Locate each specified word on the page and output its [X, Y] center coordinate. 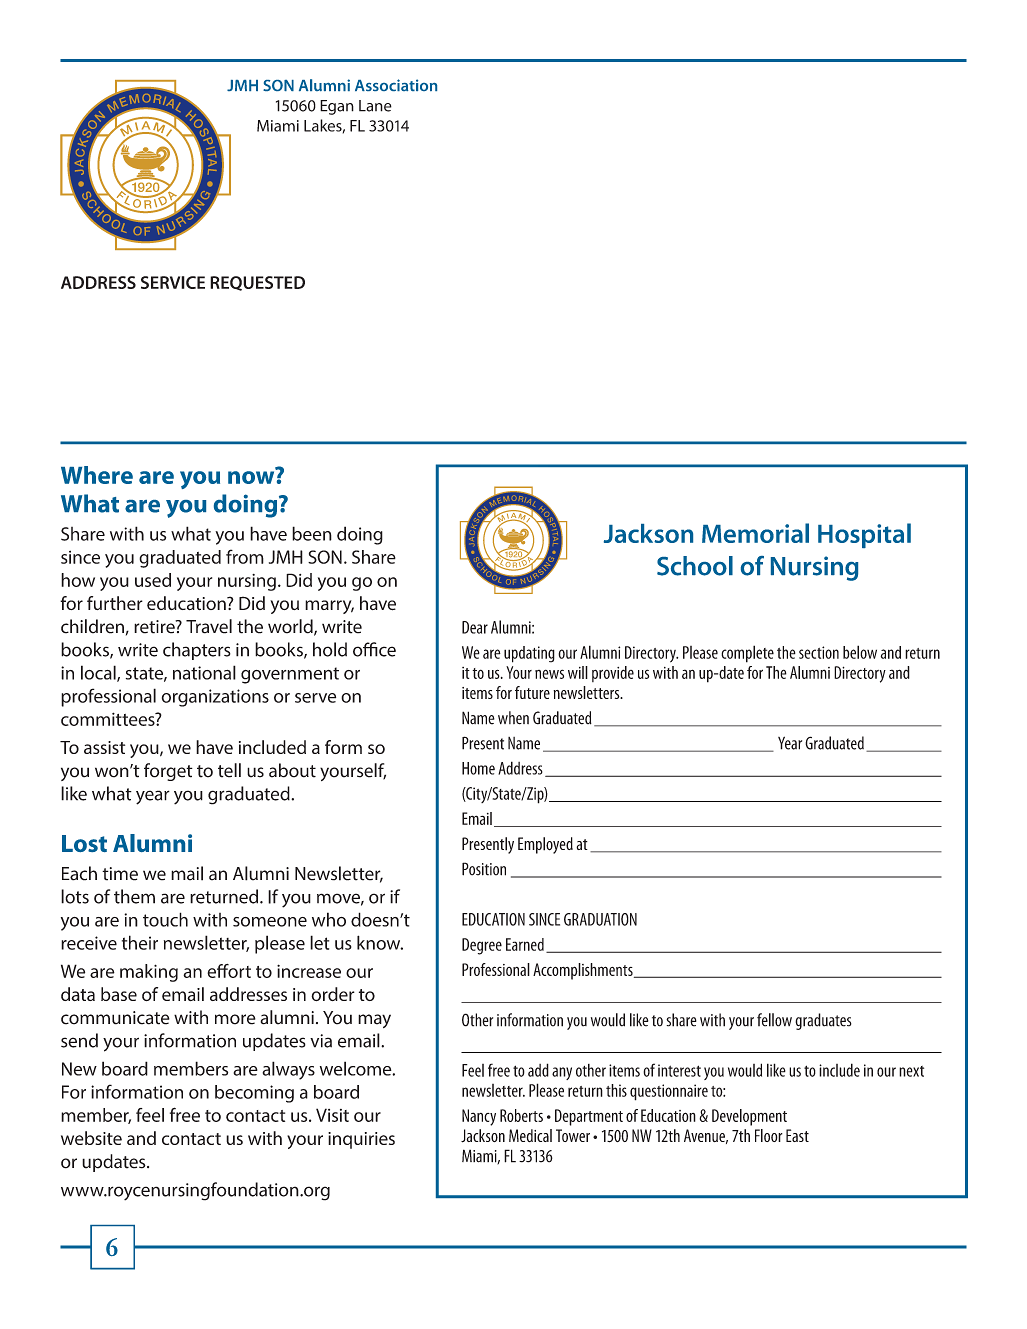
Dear [475, 627]
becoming [254, 1094]
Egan [337, 107]
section [819, 652]
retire [155, 627]
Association [396, 85]
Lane [375, 106]
